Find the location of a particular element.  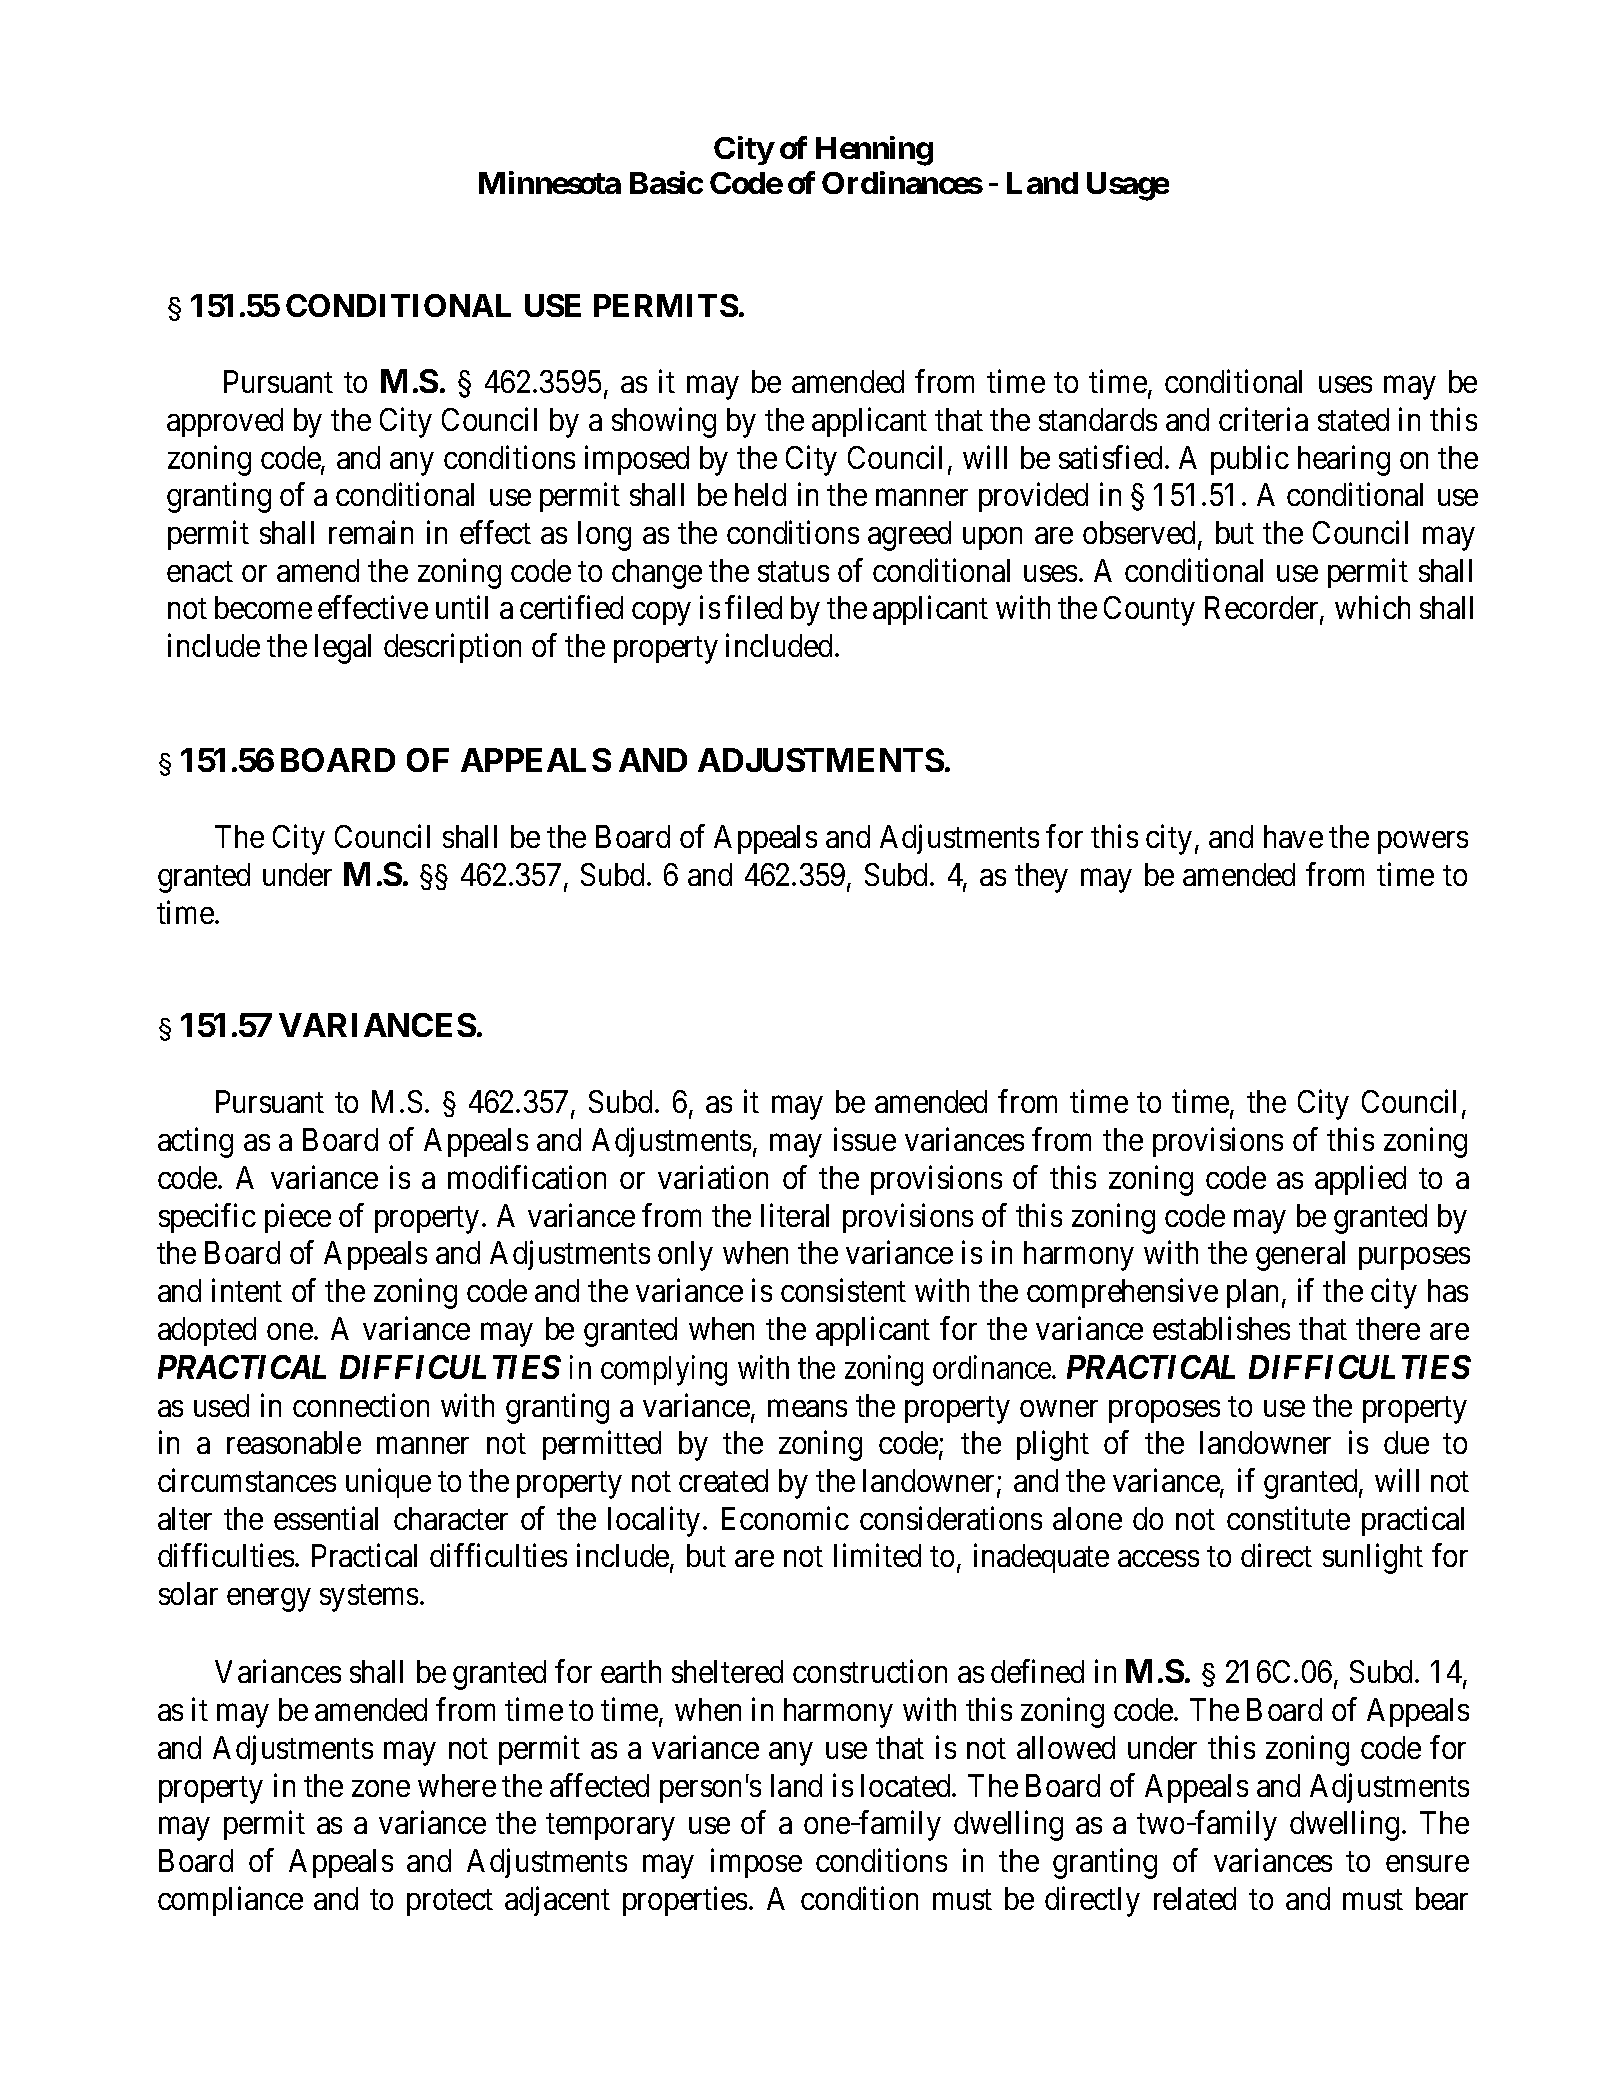

zone is located at coordinates (381, 1788).
